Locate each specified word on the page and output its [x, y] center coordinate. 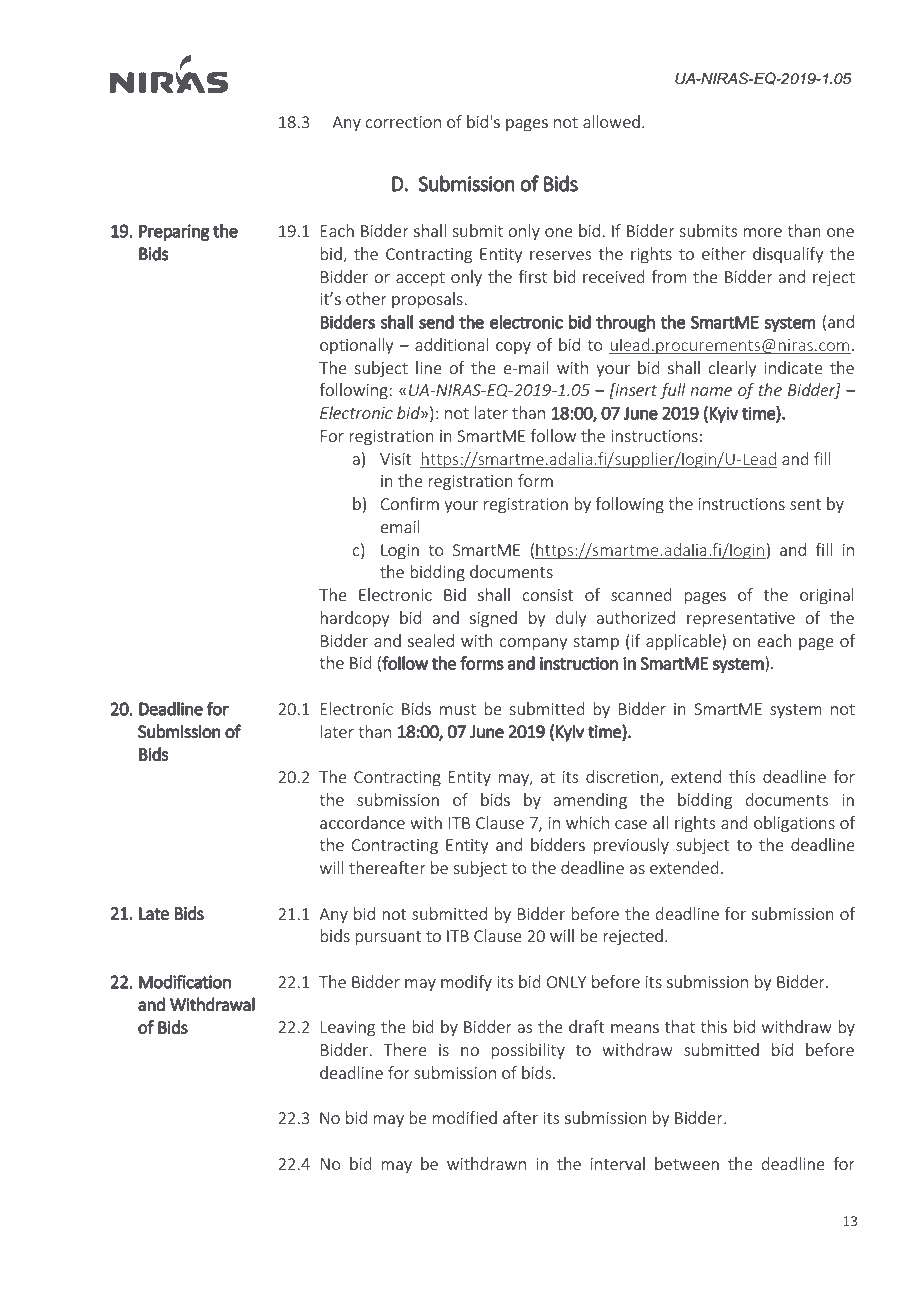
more [763, 232]
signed [493, 619]
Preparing [174, 232]
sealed [431, 640]
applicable [684, 642]
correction [403, 122]
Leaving [348, 1029]
